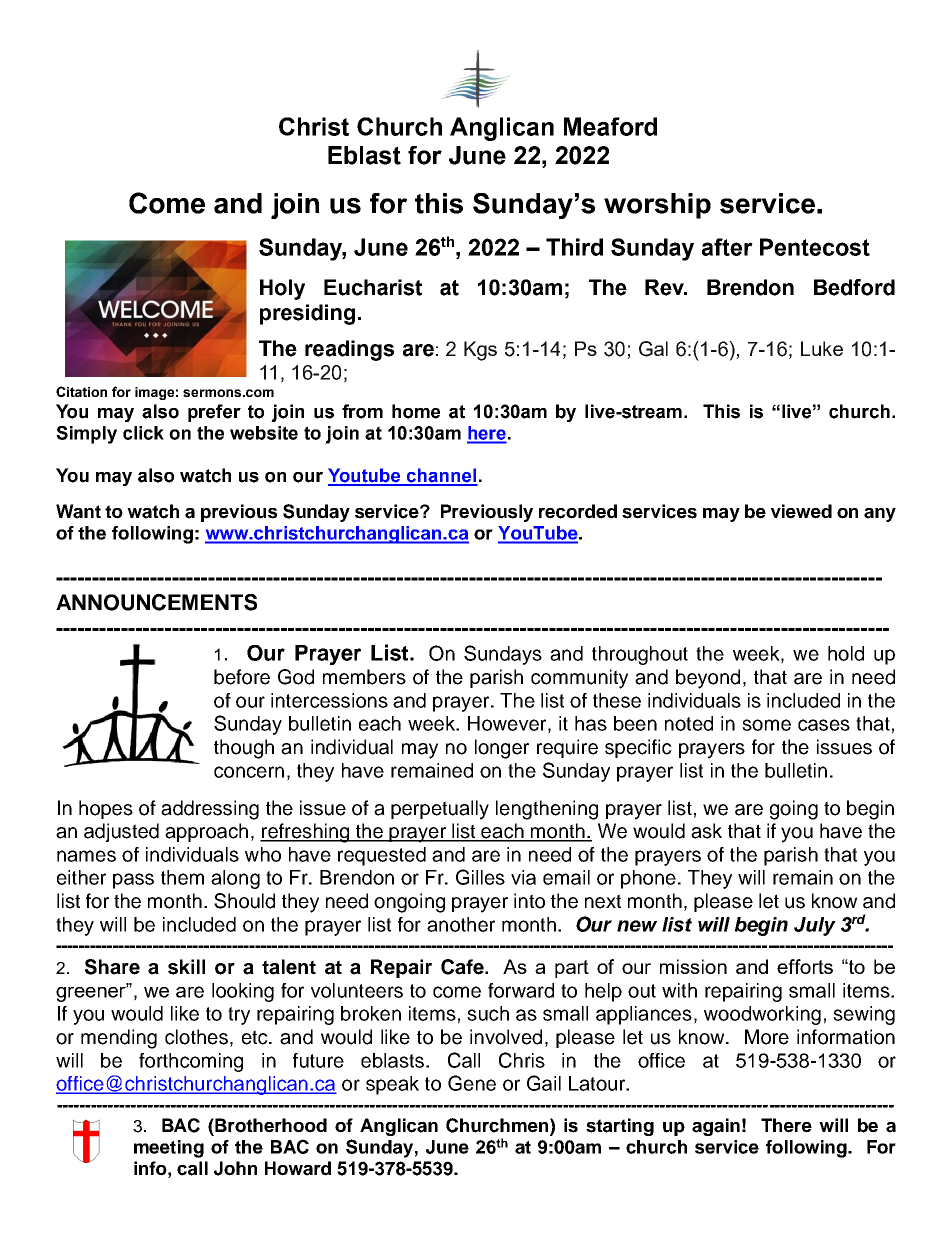 The image size is (952, 1233). I want to click on community, so click(579, 679).
